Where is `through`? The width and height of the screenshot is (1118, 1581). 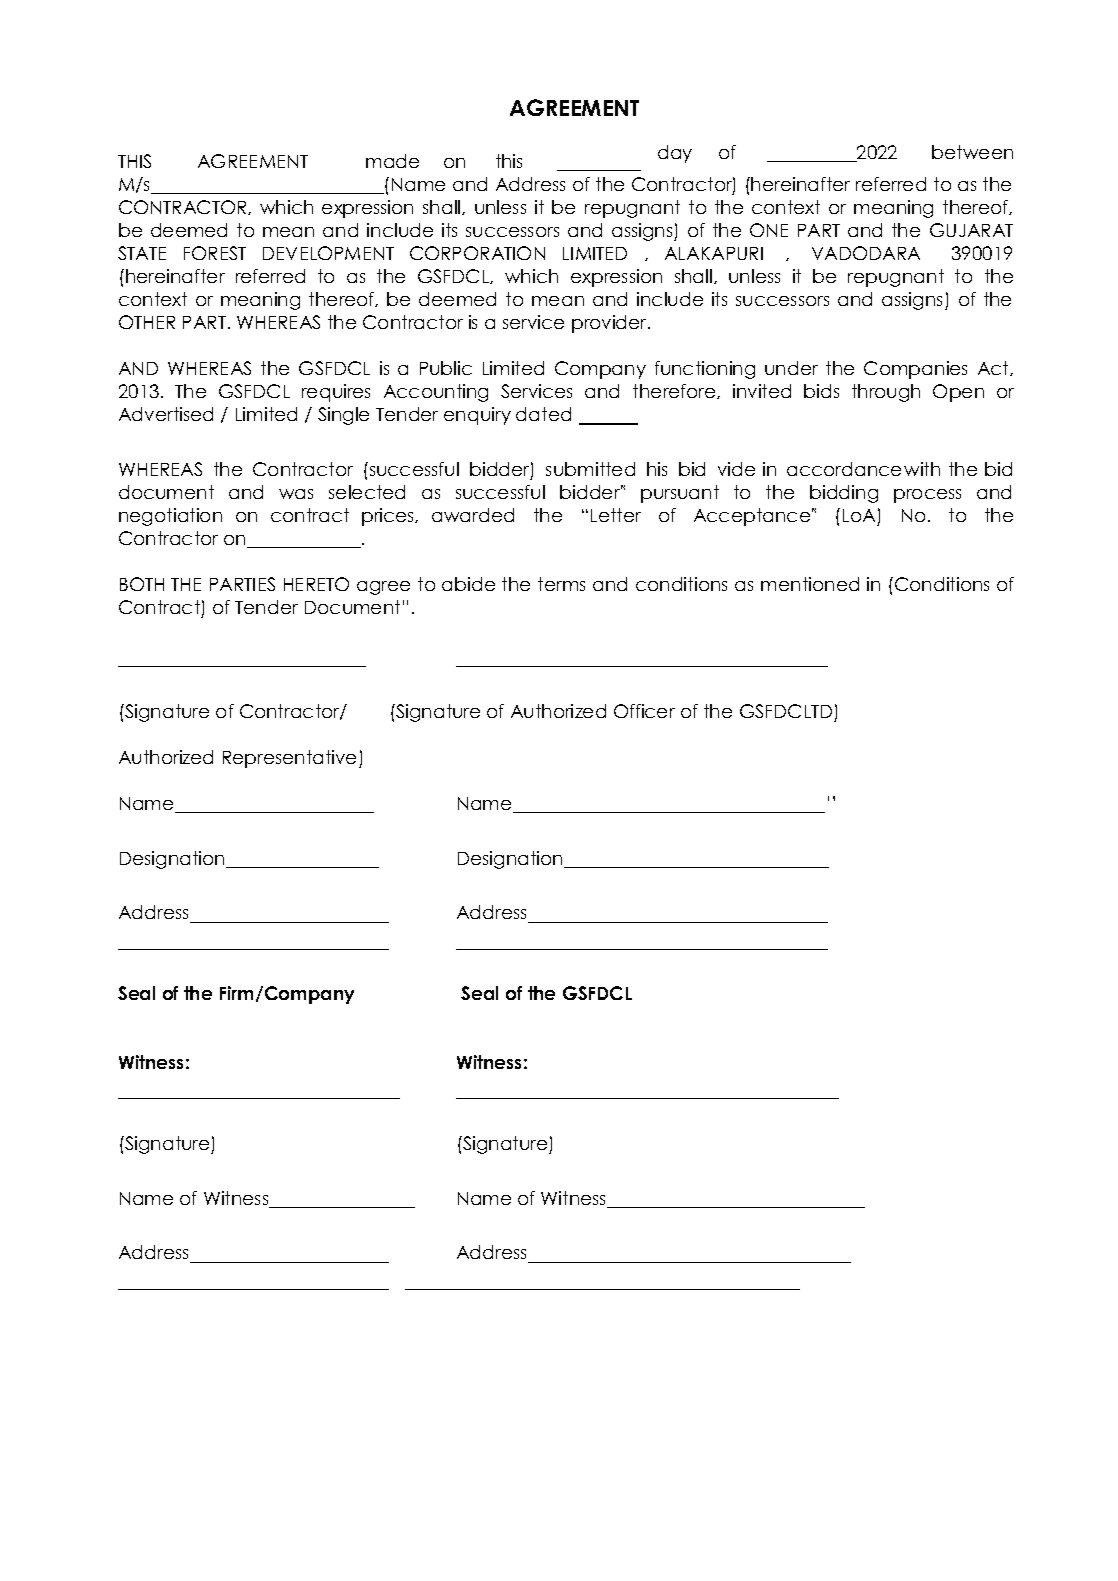 through is located at coordinates (886, 393).
